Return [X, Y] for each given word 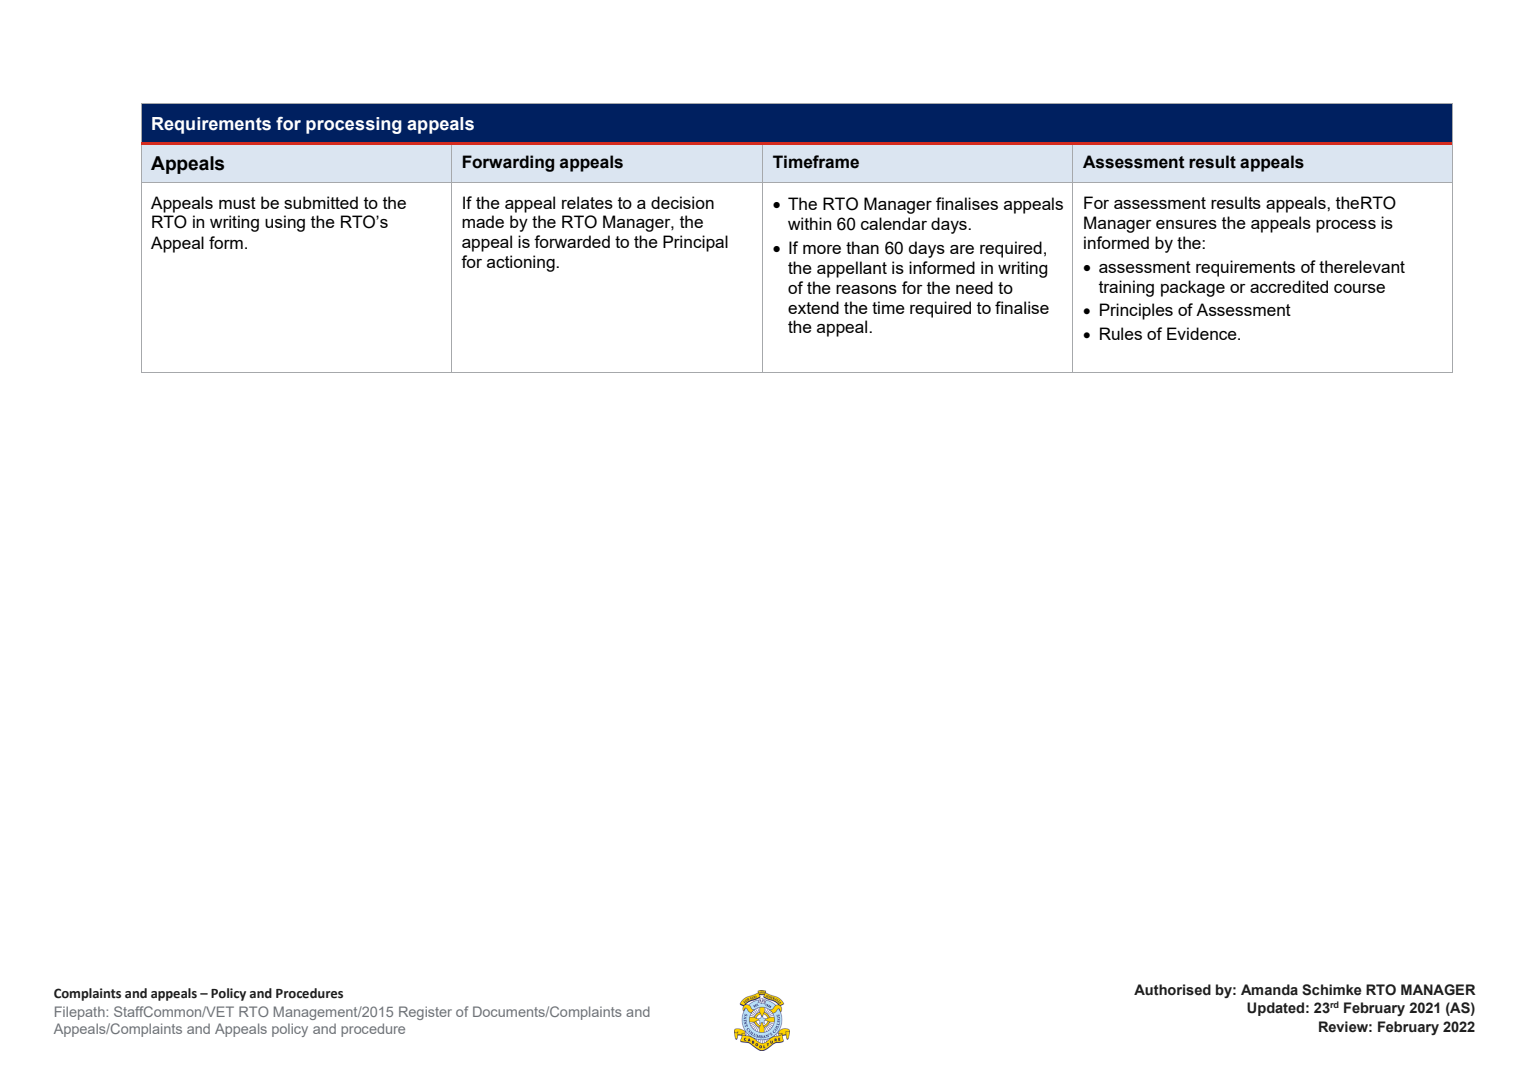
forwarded [572, 241]
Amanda [1269, 990]
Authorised [1172, 990]
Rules [1121, 333]
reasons [866, 289]
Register [425, 1013]
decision [682, 202]
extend [813, 307]
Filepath [81, 1013]
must [237, 203]
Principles [1136, 311]
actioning [522, 263]
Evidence [1203, 333]
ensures [1186, 224]
